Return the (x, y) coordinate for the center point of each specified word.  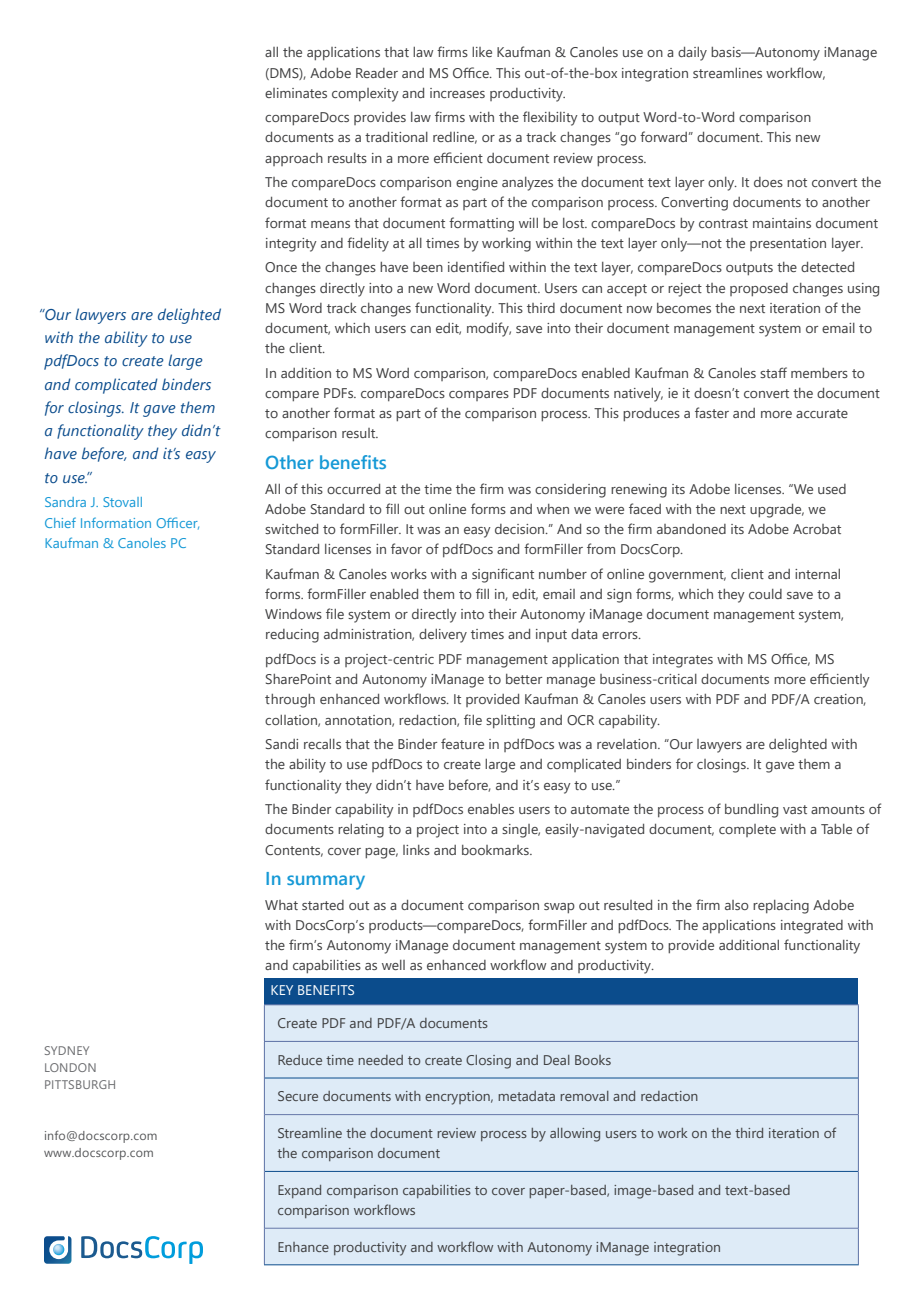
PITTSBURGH (80, 1084)
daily (692, 54)
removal (584, 1096)
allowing (575, 1135)
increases (457, 93)
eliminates (296, 93)
